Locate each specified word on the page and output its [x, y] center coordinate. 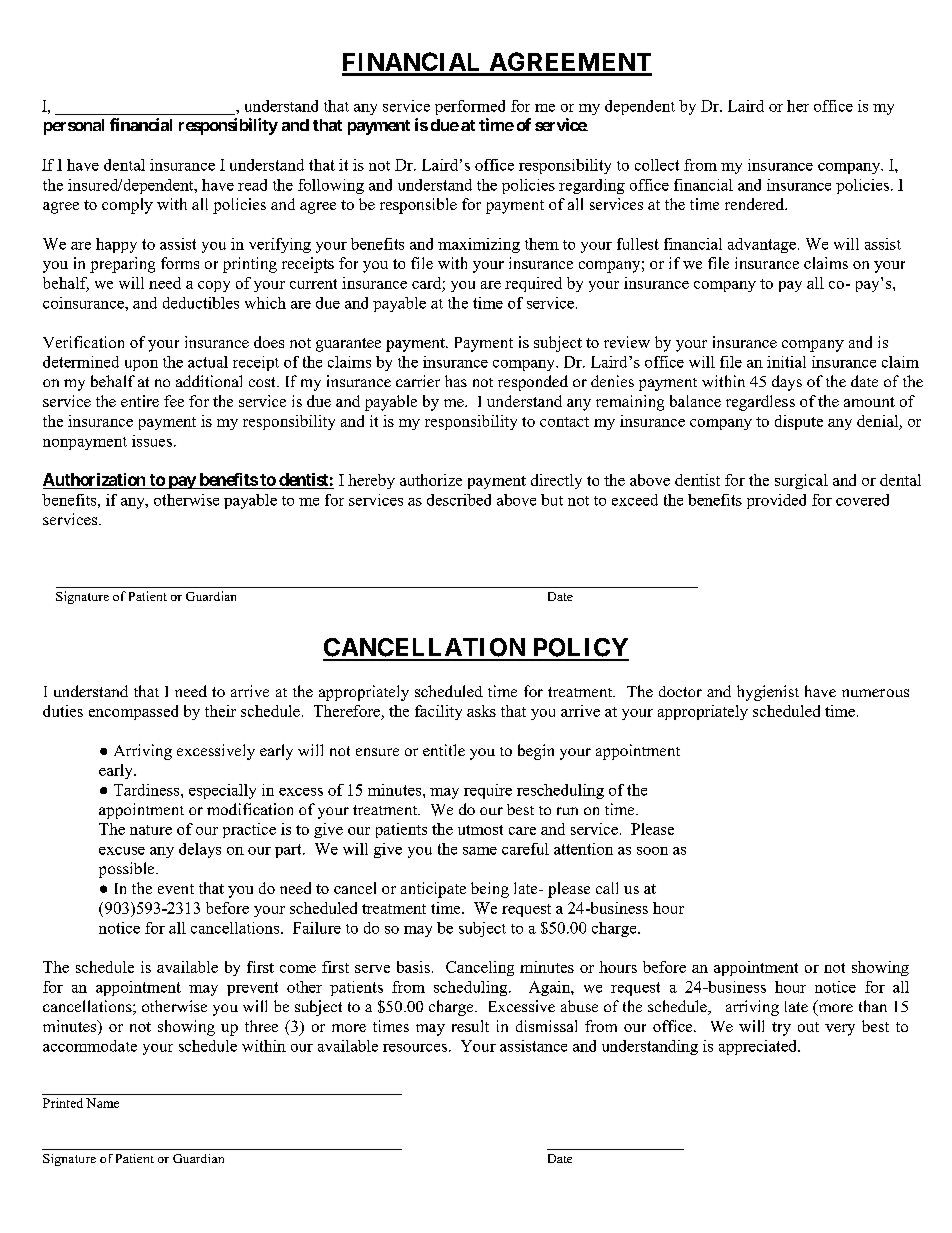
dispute [799, 422]
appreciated [759, 1047]
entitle [444, 750]
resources [415, 1048]
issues [152, 441]
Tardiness [148, 790]
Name [102, 1103]
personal [74, 127]
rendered [756, 204]
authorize [431, 480]
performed [470, 107]
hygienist [768, 693]
